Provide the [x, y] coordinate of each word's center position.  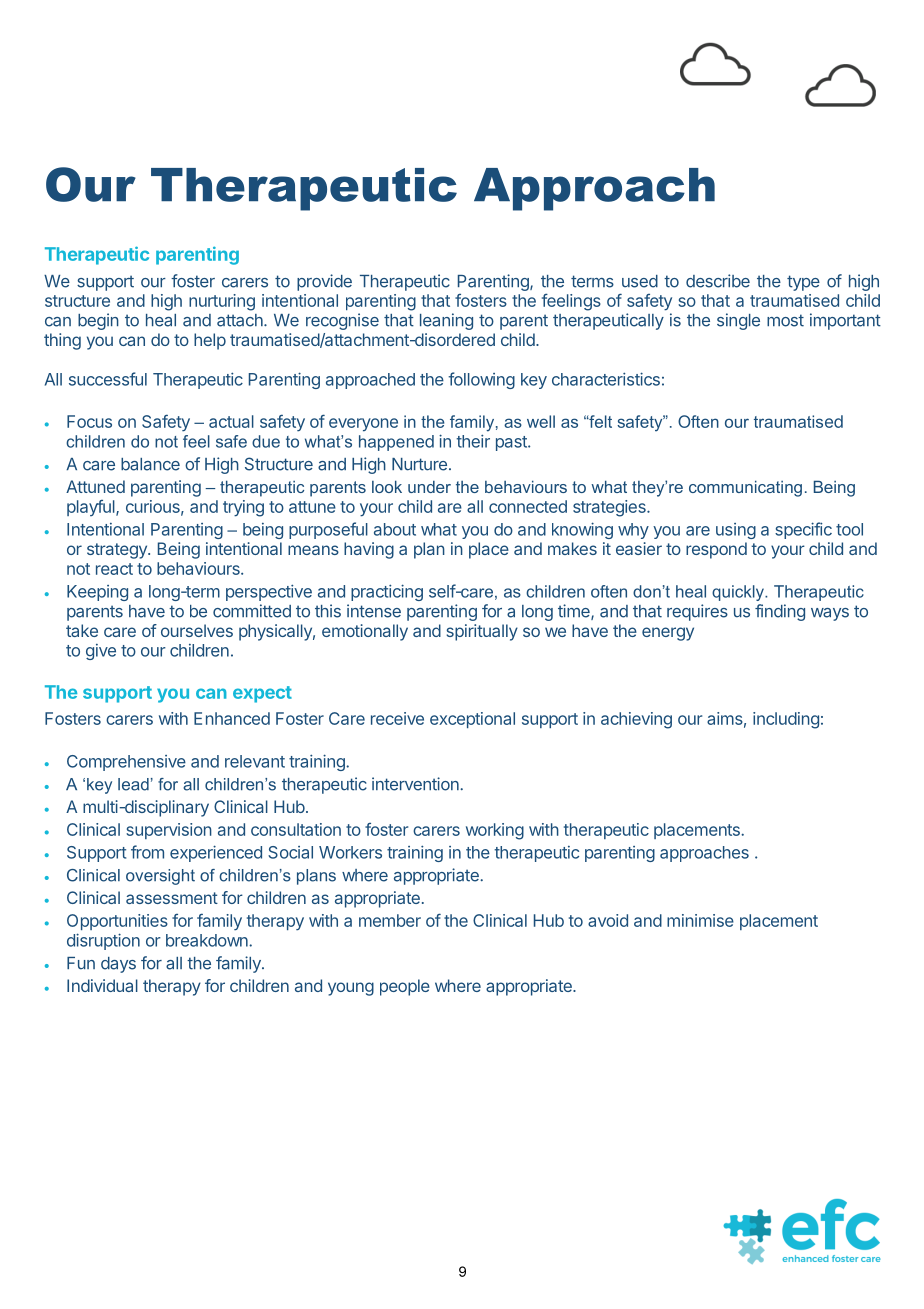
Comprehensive [126, 763]
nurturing [222, 302]
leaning [446, 321]
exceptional [472, 720]
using [736, 531]
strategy [118, 551]
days [118, 965]
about [395, 529]
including [786, 720]
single [738, 321]
